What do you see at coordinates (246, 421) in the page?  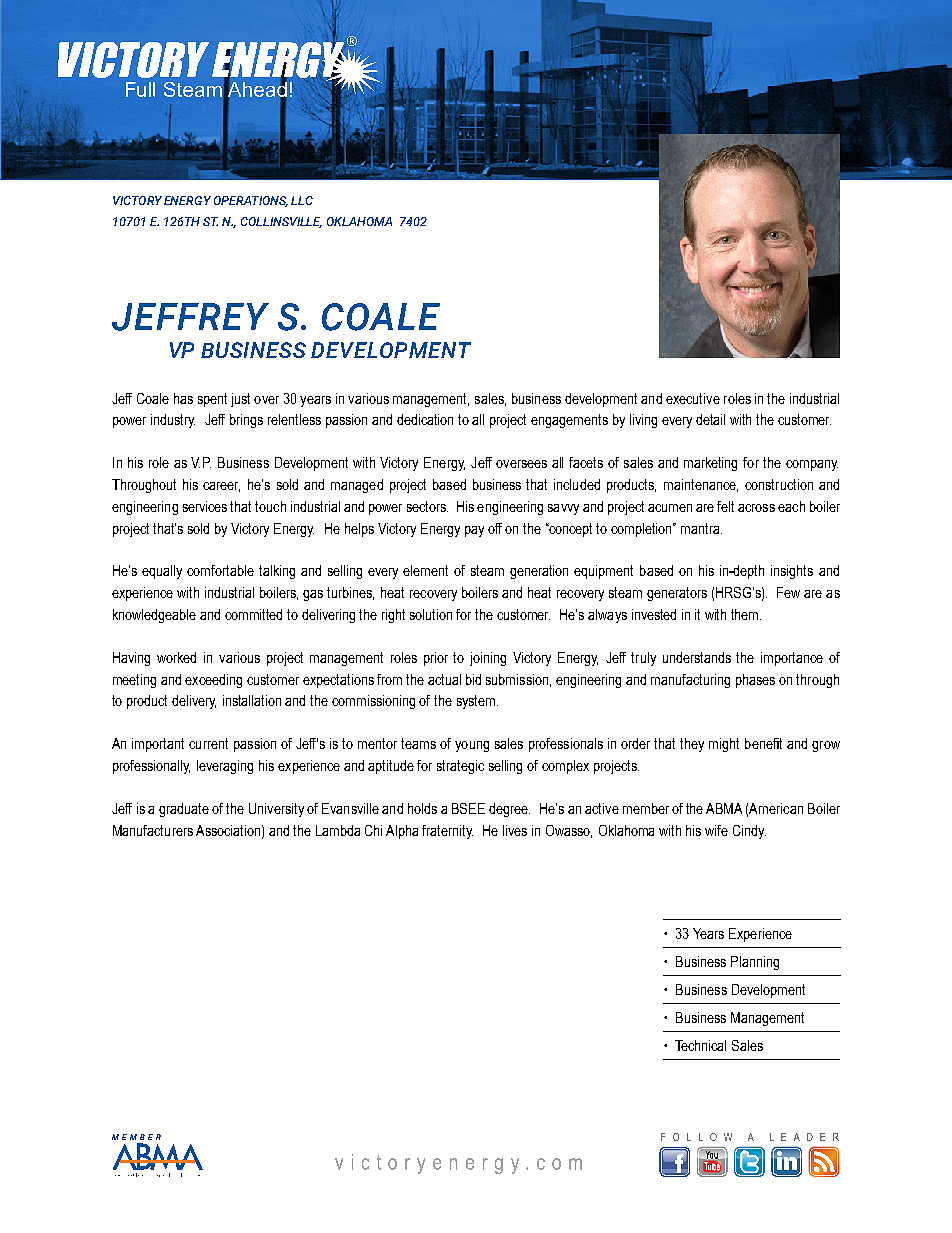 I see `brings` at bounding box center [246, 421].
